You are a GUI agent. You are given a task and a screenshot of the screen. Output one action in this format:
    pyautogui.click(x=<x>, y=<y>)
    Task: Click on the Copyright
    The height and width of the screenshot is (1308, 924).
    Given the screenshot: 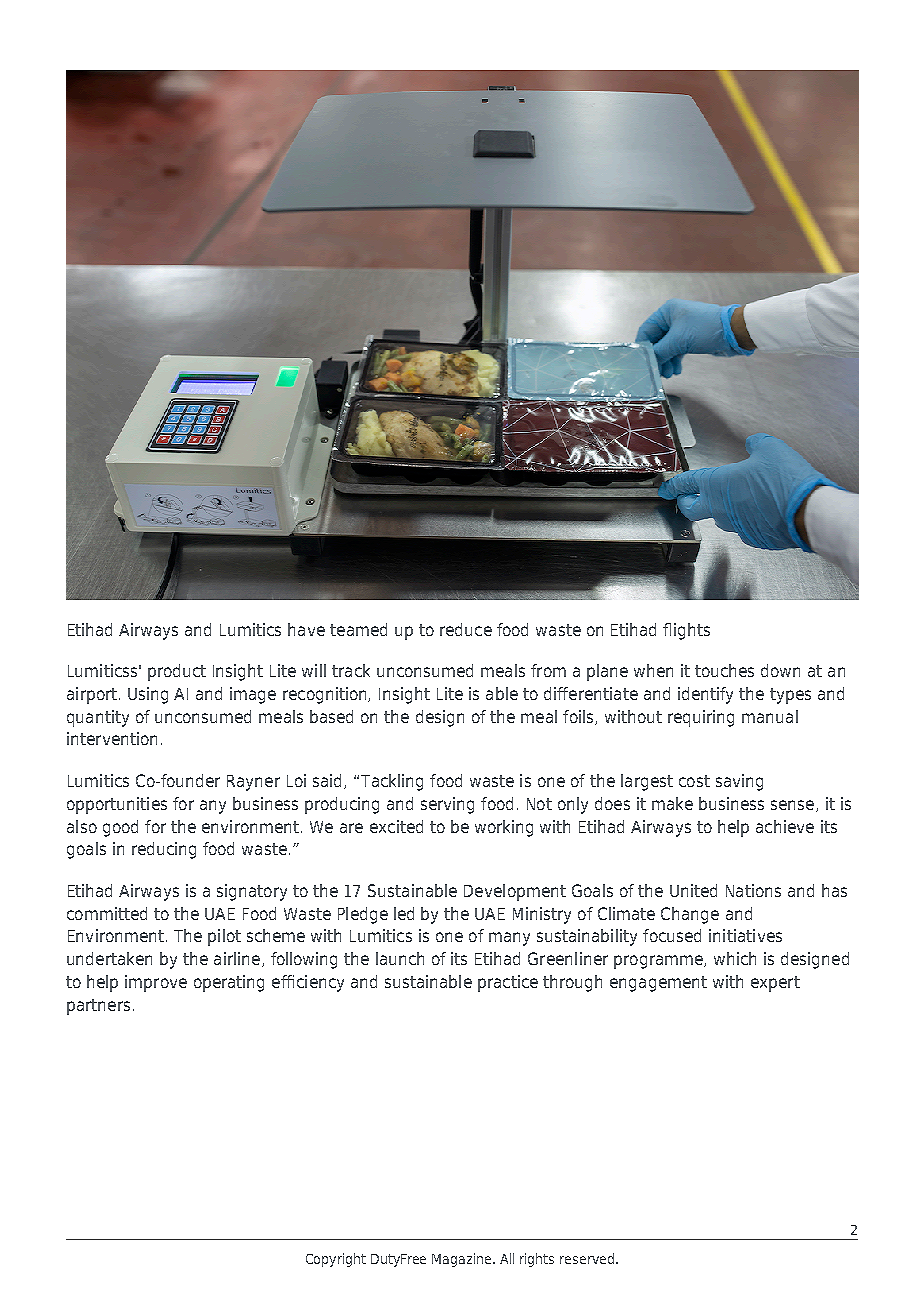 What is the action you would take?
    pyautogui.click(x=336, y=1260)
